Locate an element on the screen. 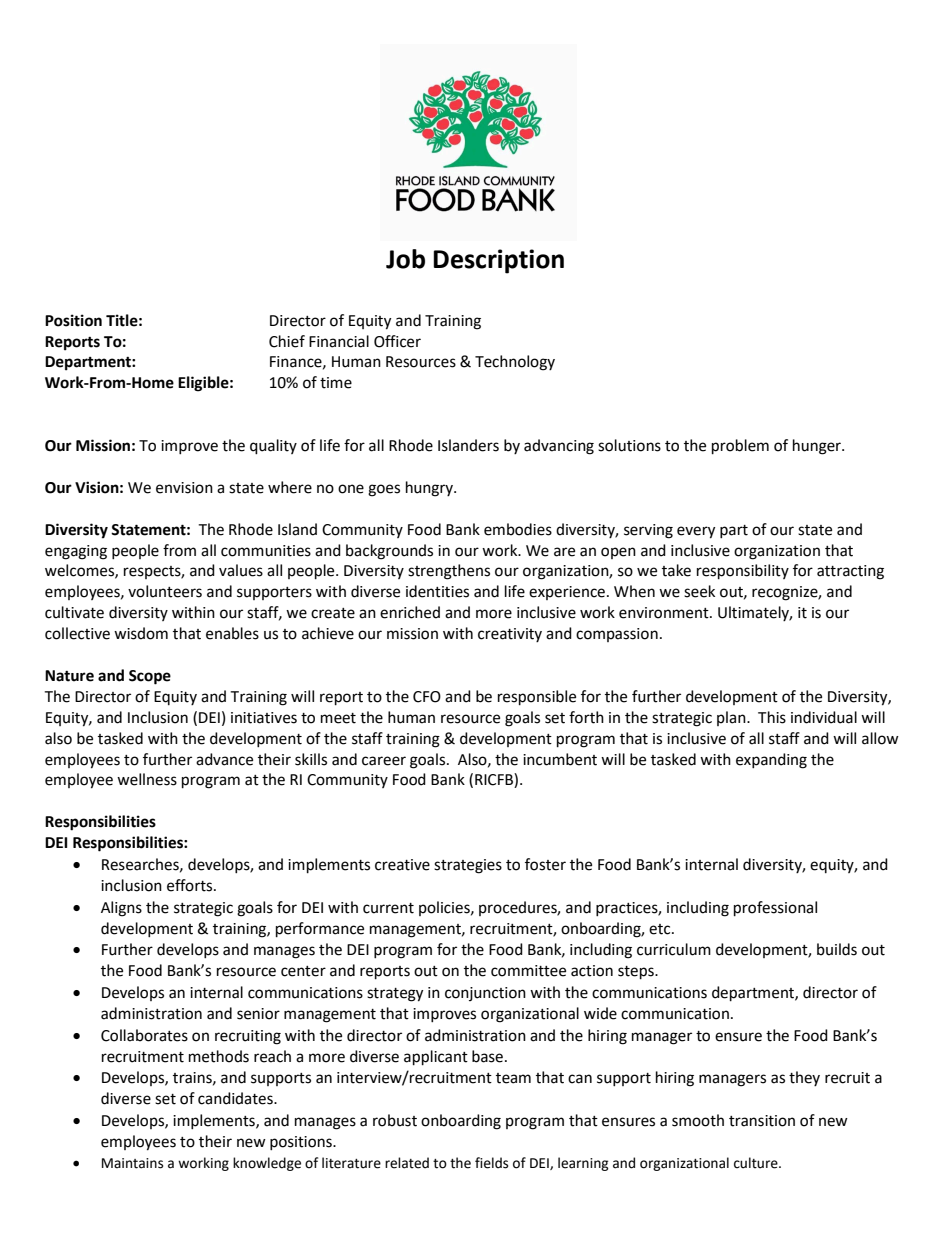  Description is located at coordinates (498, 261).
